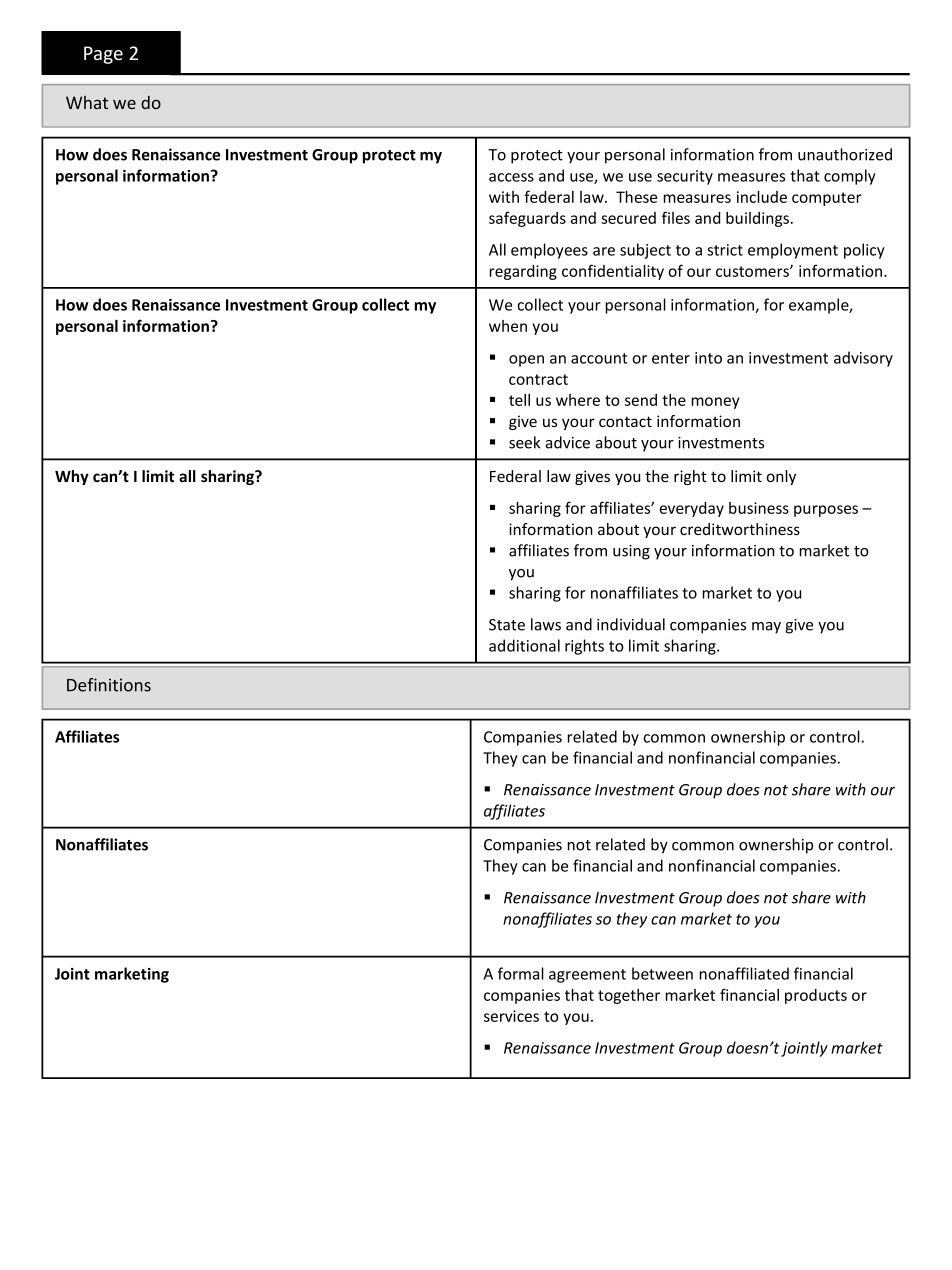 The width and height of the screenshot is (952, 1270). Describe the element at coordinates (511, 1016) in the screenshot. I see `services` at that location.
